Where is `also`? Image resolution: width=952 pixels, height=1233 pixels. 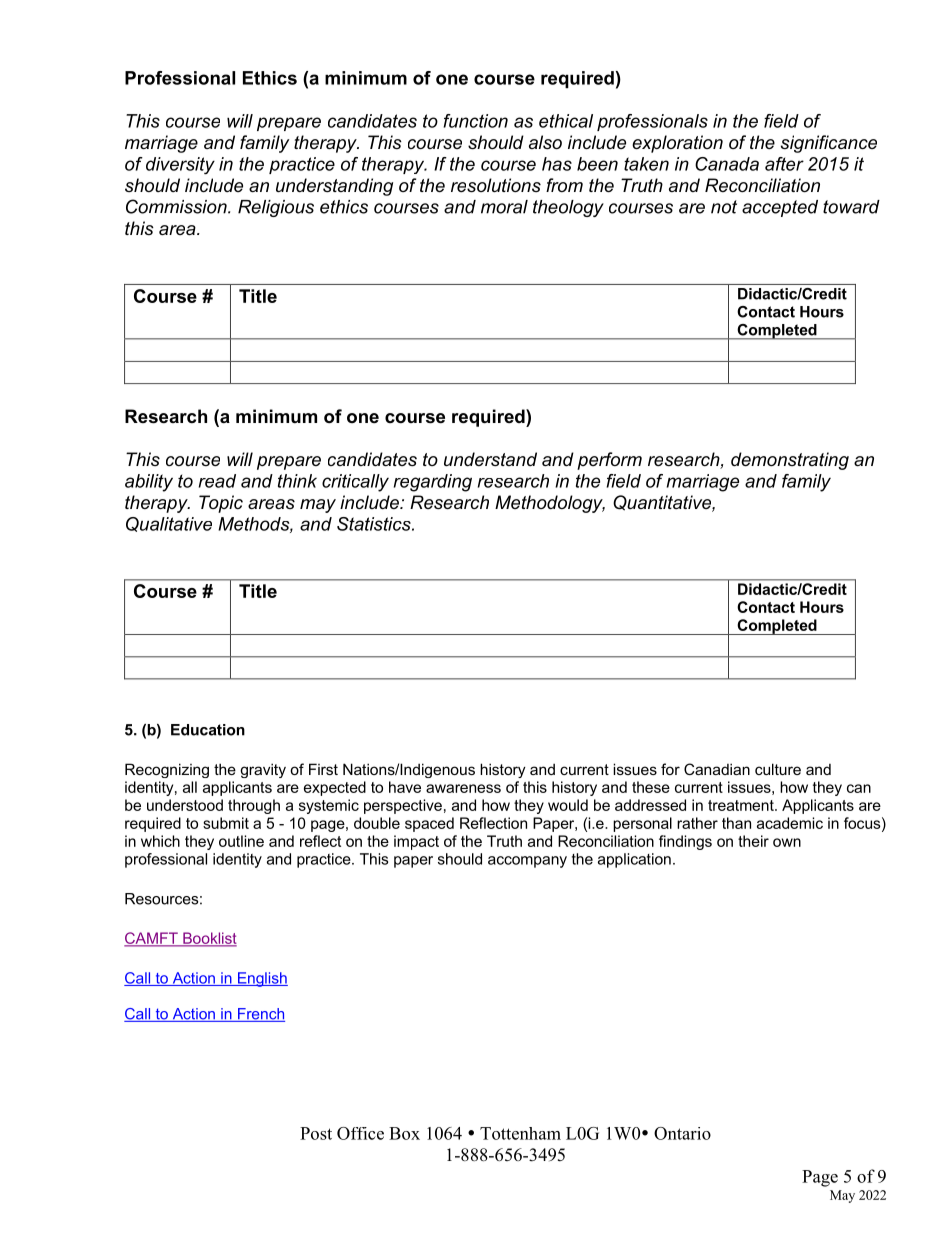
also is located at coordinates (545, 142).
